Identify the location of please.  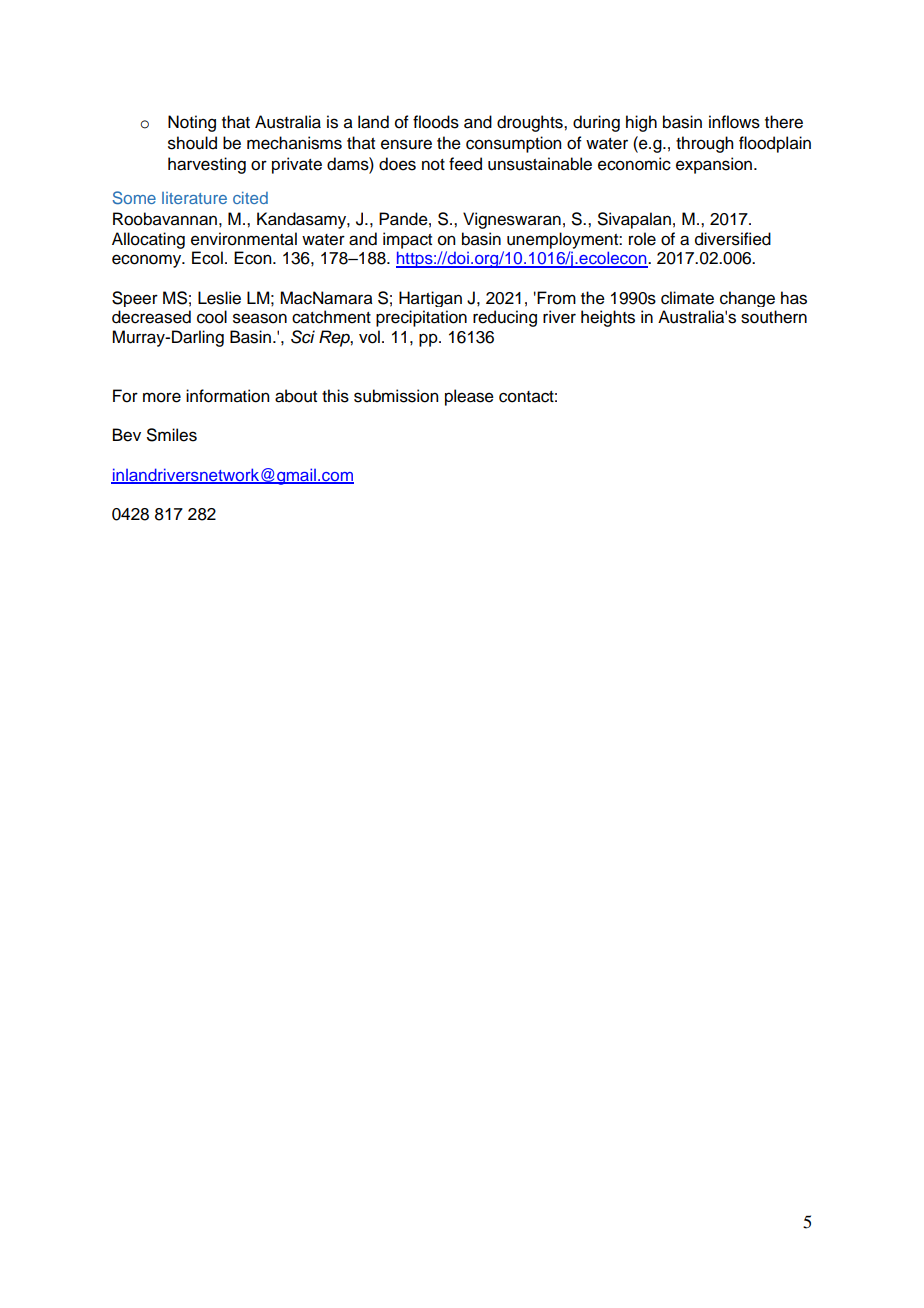
(469, 397).
